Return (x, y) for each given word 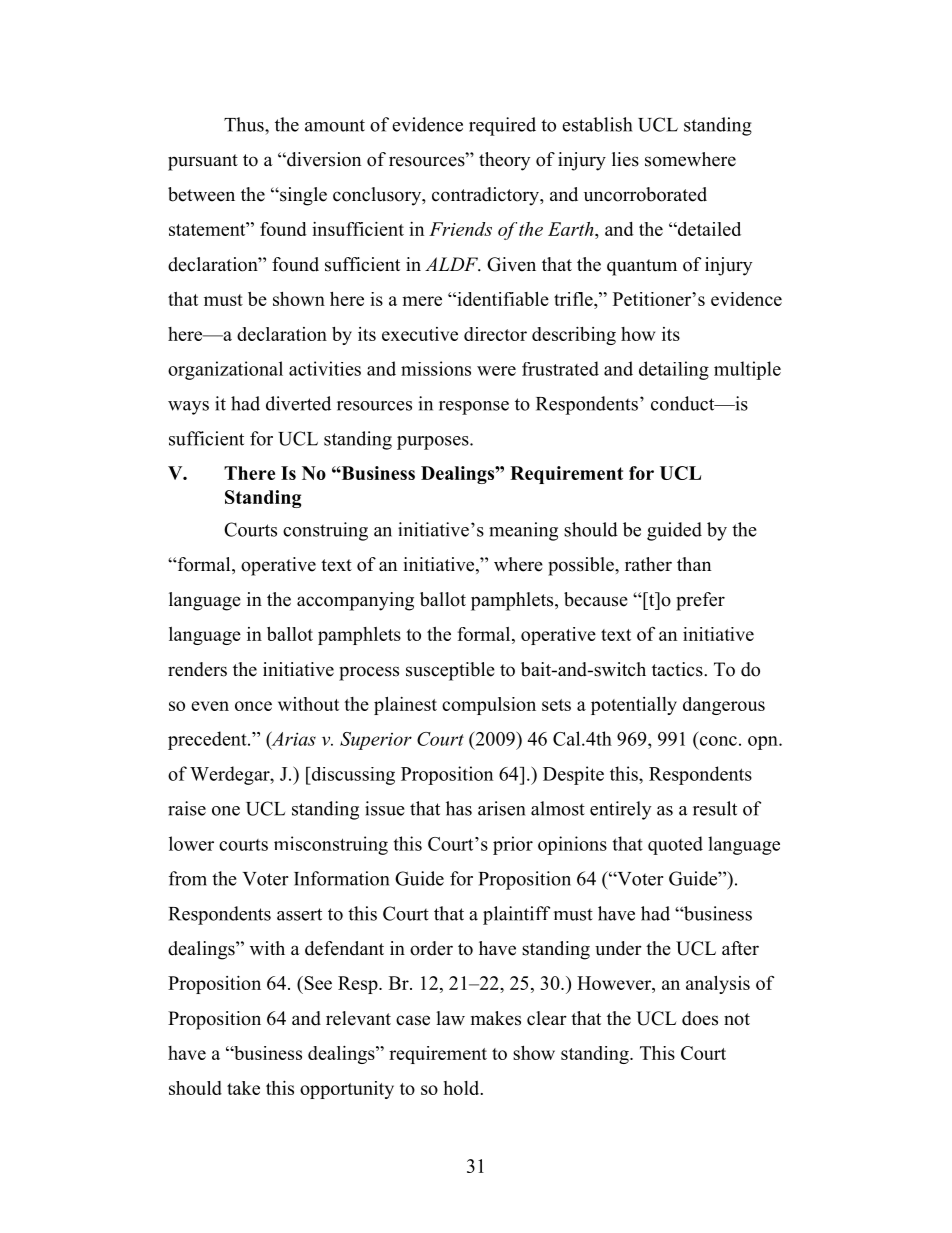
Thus (245, 124)
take (243, 1088)
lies (625, 159)
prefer (700, 601)
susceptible (450, 671)
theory (504, 161)
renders (197, 669)
